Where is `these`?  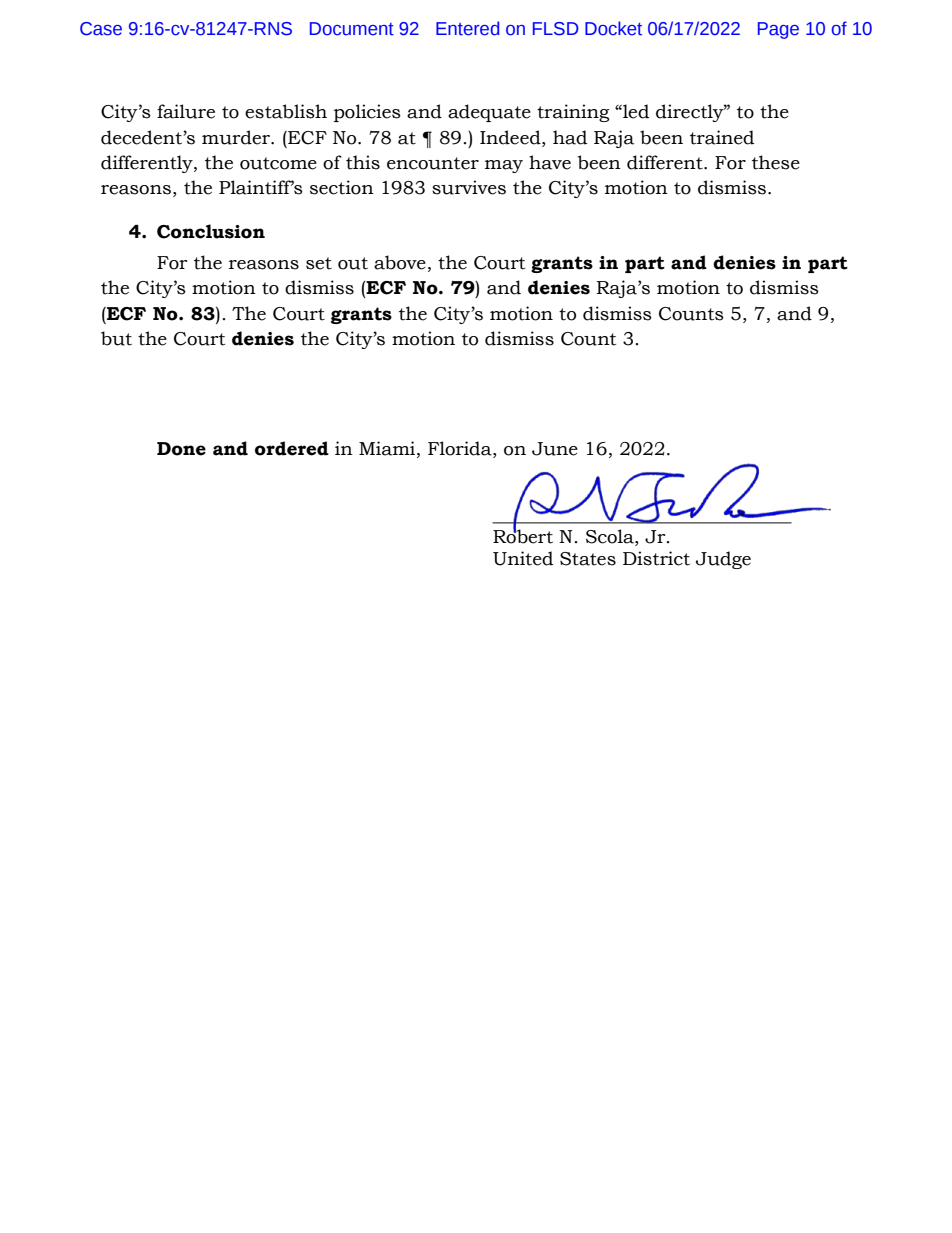
these is located at coordinates (776, 162).
